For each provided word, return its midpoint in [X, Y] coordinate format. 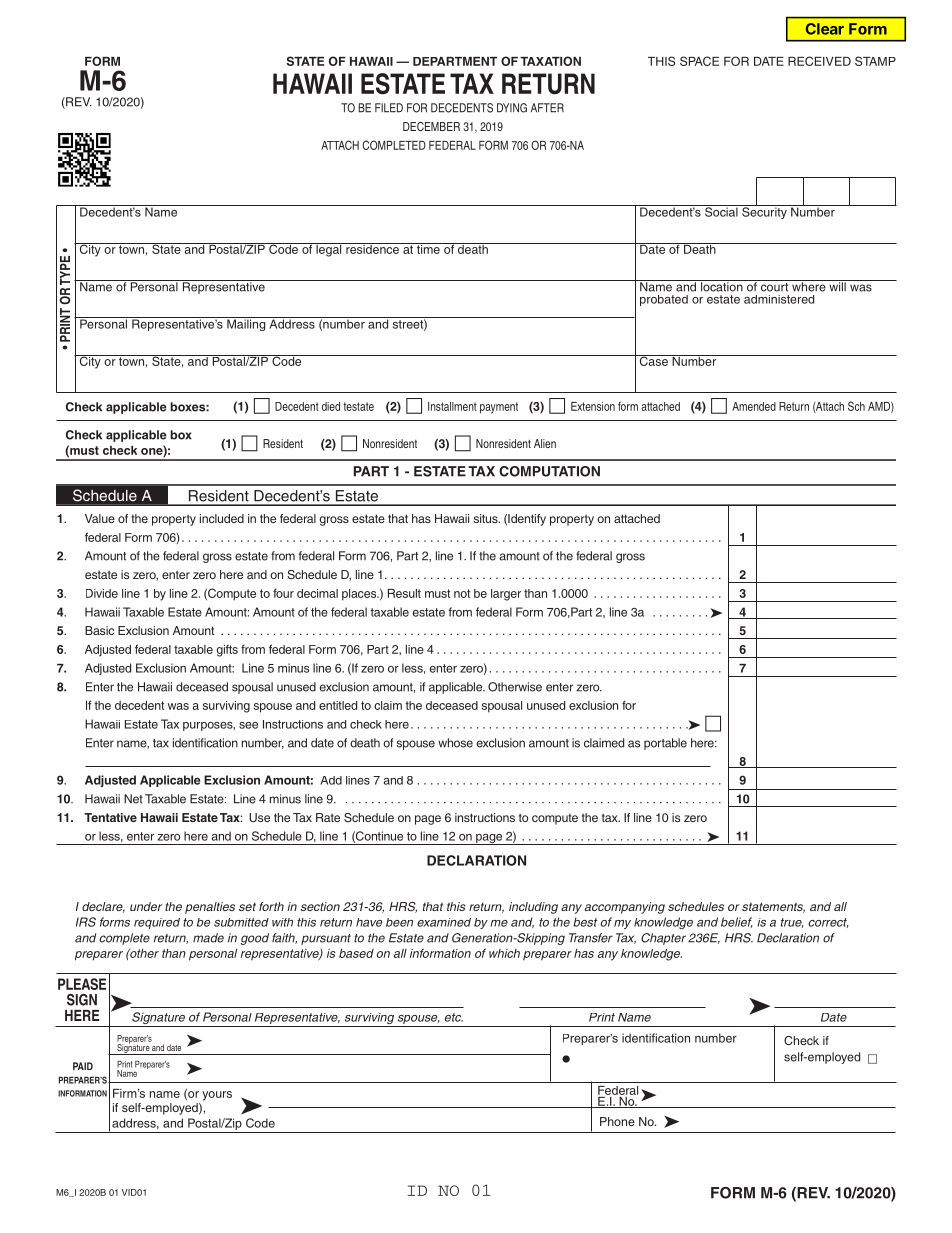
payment [499, 408]
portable [665, 744]
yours [217, 1096]
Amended [754, 406]
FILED [389, 108]
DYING [512, 108]
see [248, 725]
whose [455, 743]
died [331, 406]
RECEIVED [819, 61]
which [504, 953]
